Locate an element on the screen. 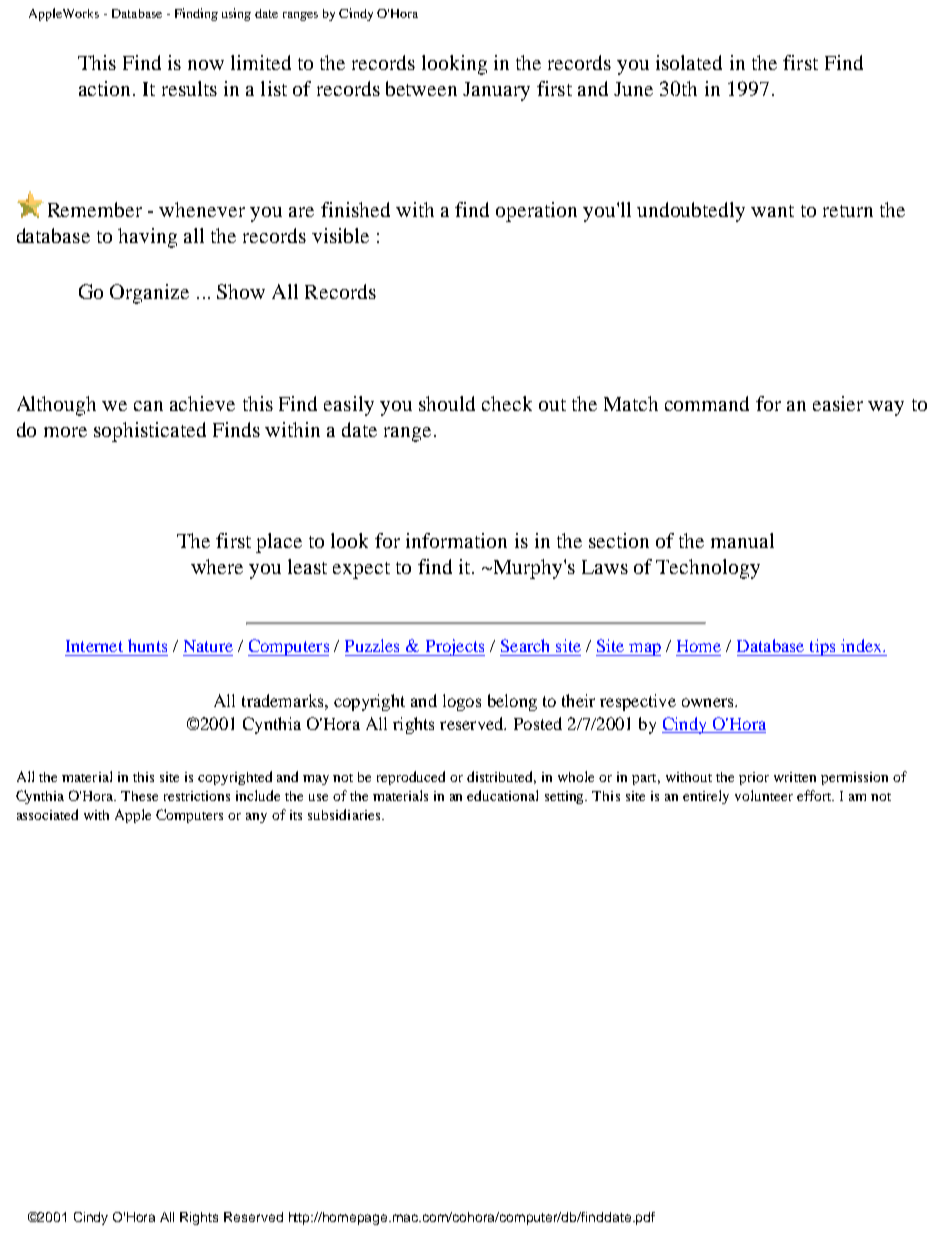  isolated is located at coordinates (689, 62).
